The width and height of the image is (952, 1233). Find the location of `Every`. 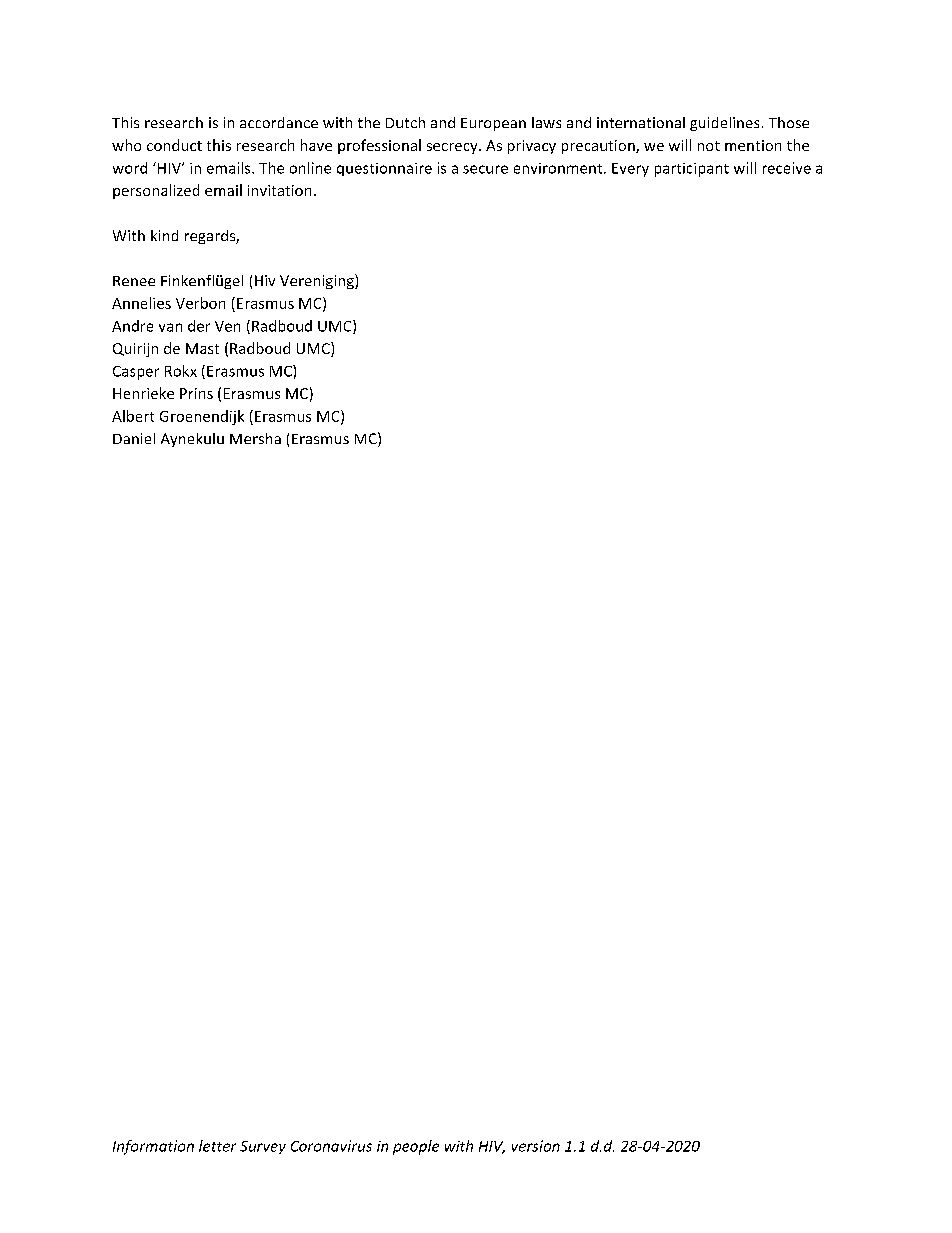

Every is located at coordinates (630, 170).
